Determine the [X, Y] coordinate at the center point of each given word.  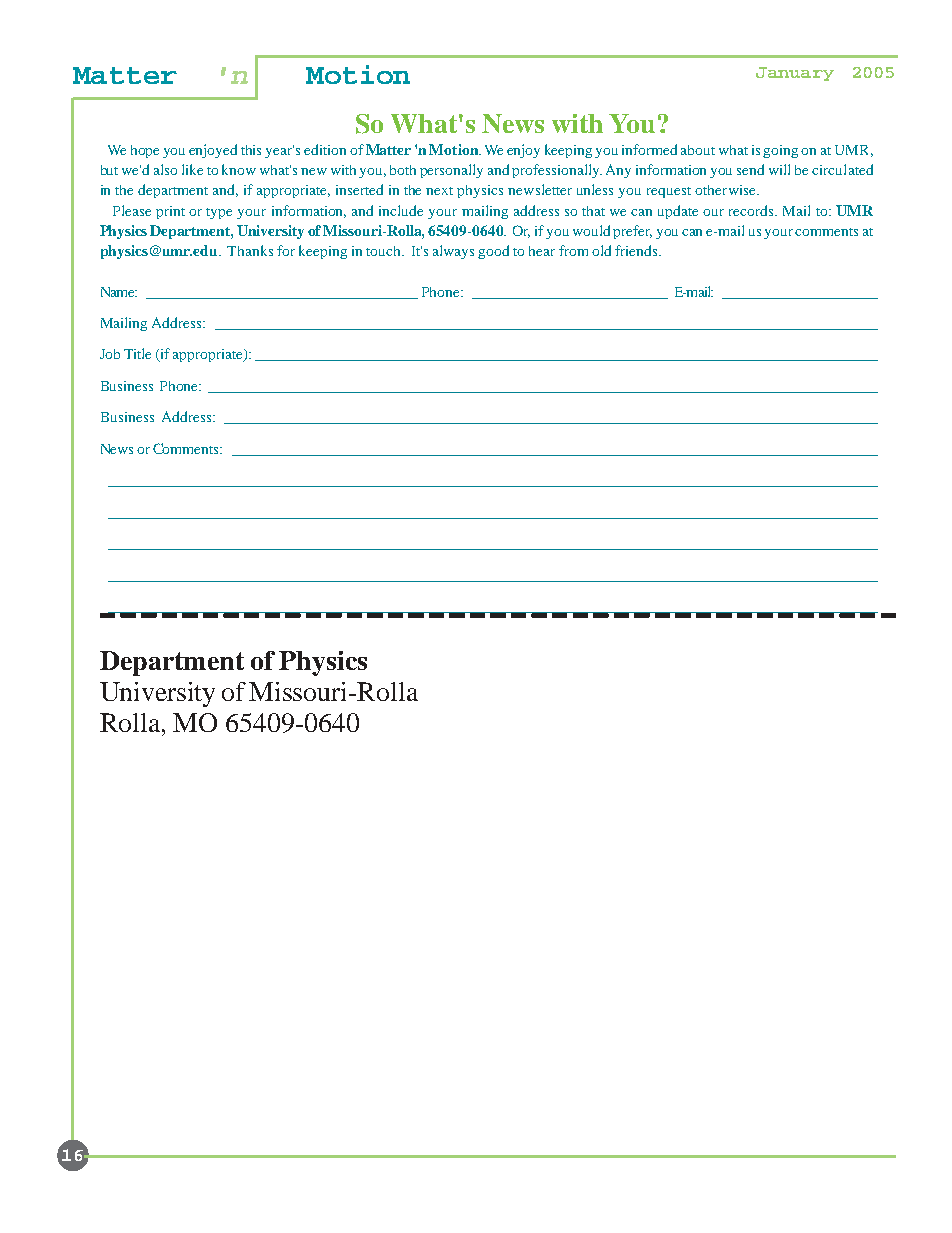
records [752, 210]
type [219, 213]
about [698, 150]
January [795, 74]
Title [137, 353]
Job [110, 354]
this [251, 150]
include [401, 210]
